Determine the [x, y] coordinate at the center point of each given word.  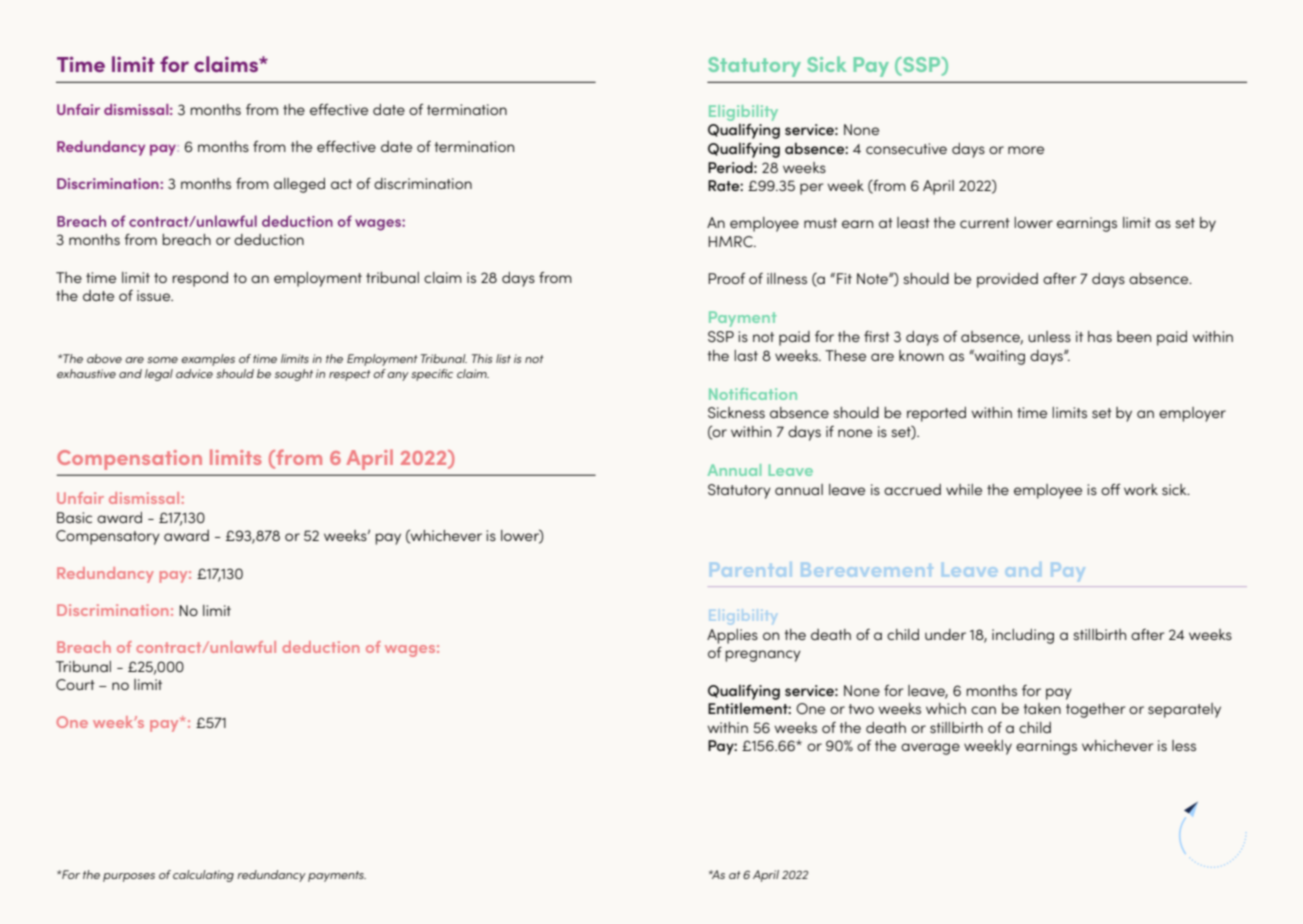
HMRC [731, 241]
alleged [299, 185]
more [1026, 150]
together [1096, 710]
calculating [203, 876]
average [930, 749]
